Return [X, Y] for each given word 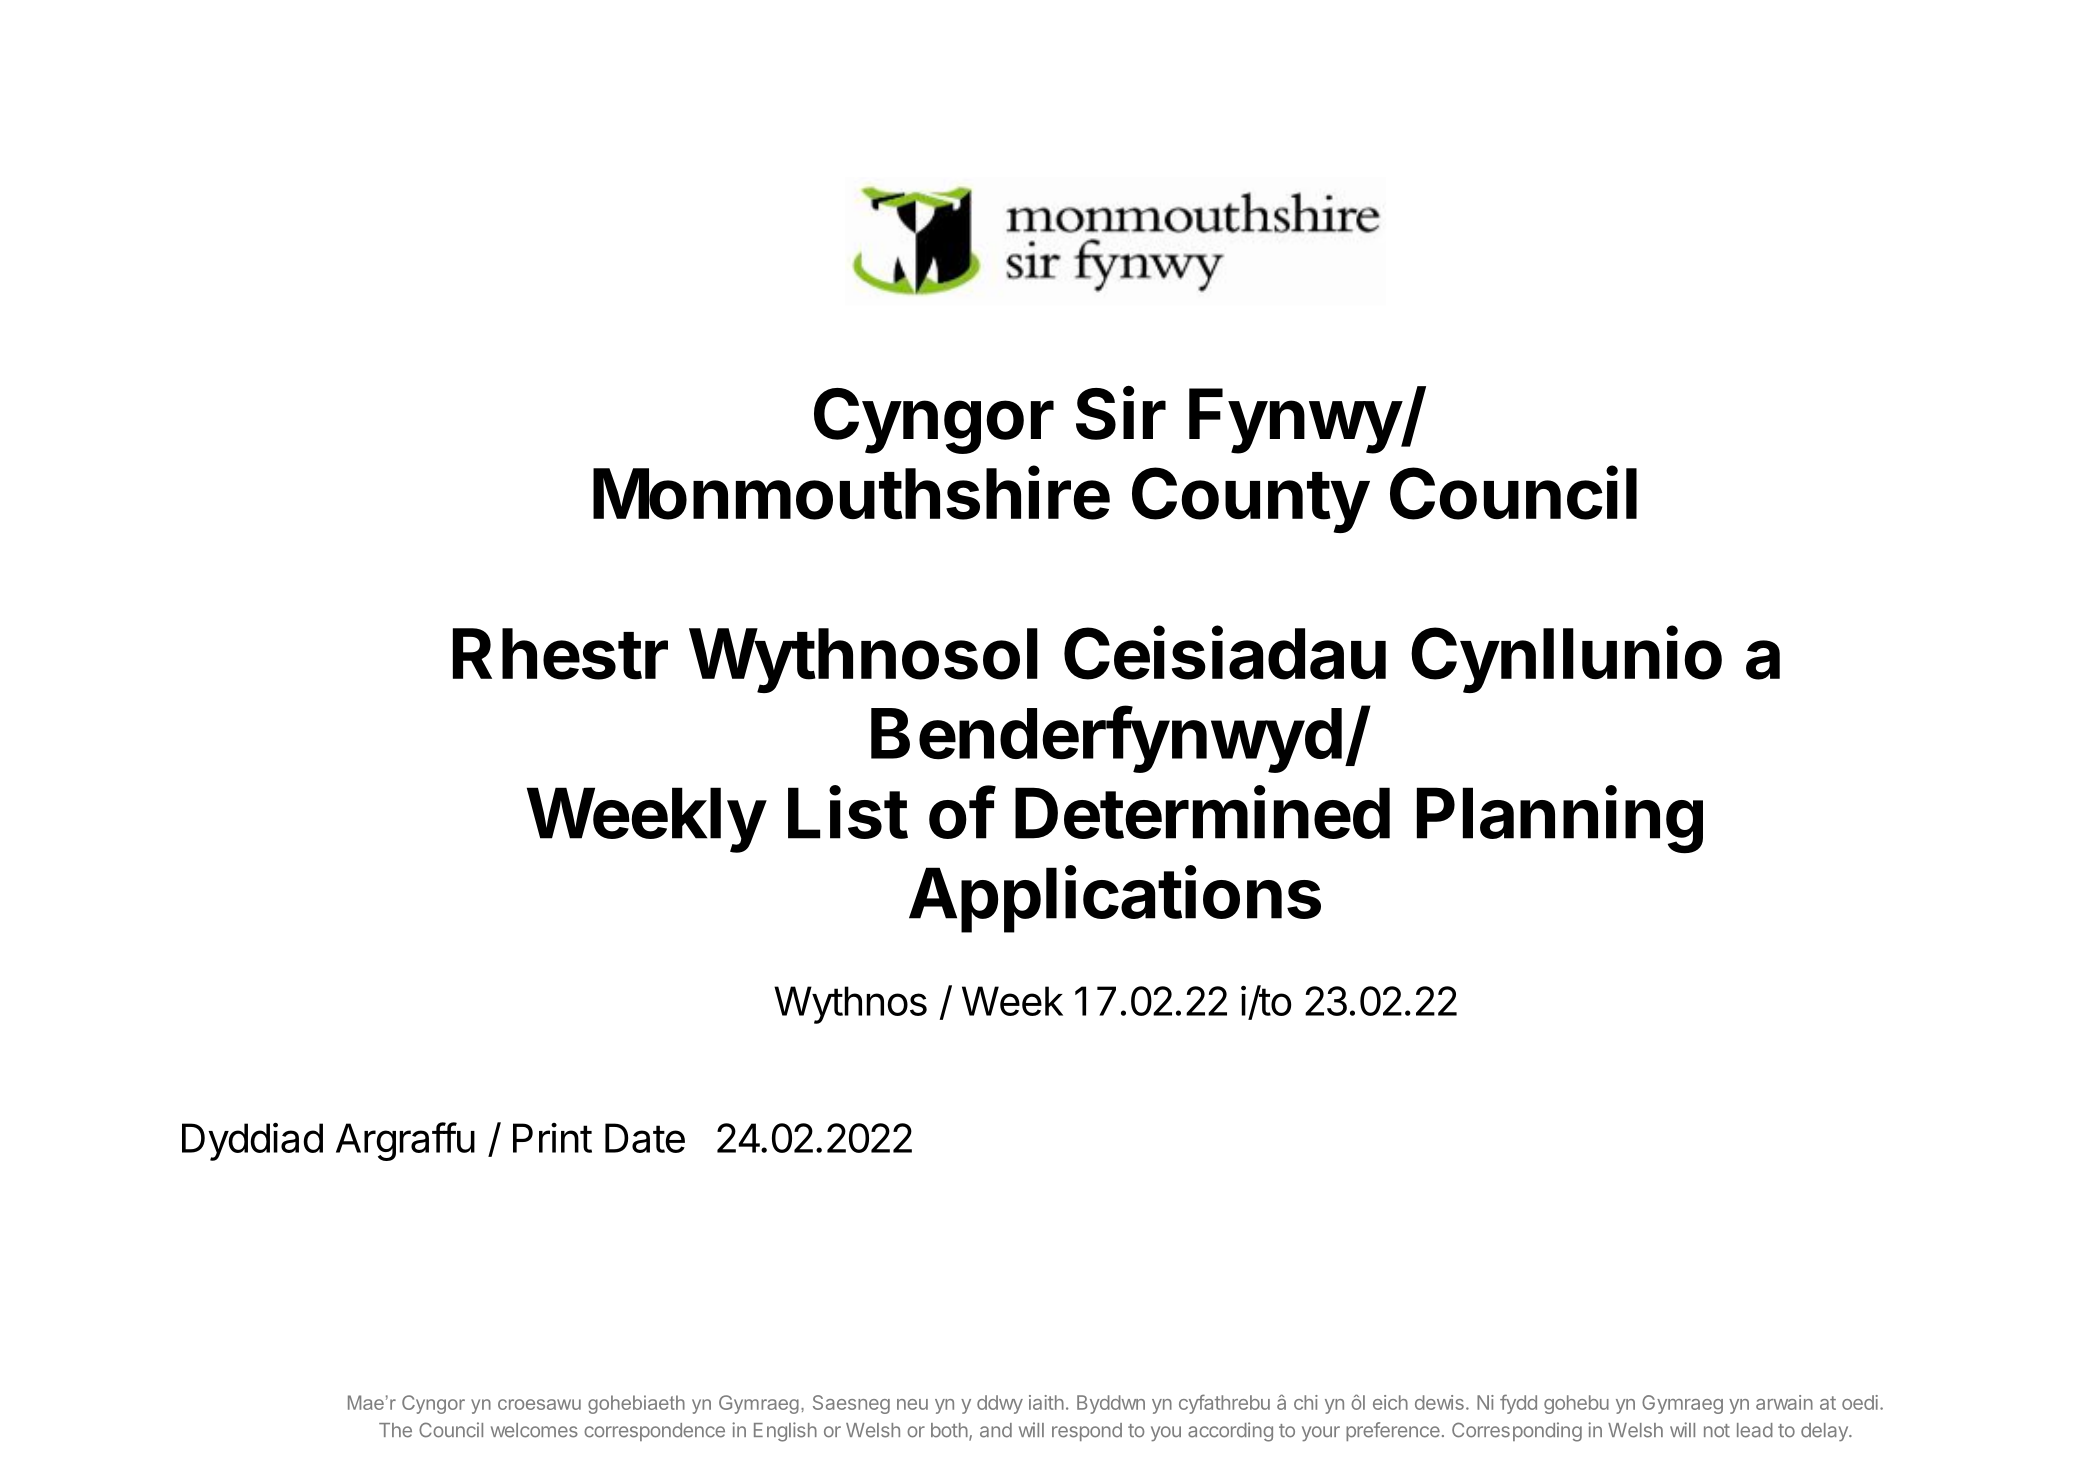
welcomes [534, 1430]
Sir [1121, 412]
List [848, 812]
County [1250, 500]
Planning [1560, 820]
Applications [1115, 899]
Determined [1202, 812]
